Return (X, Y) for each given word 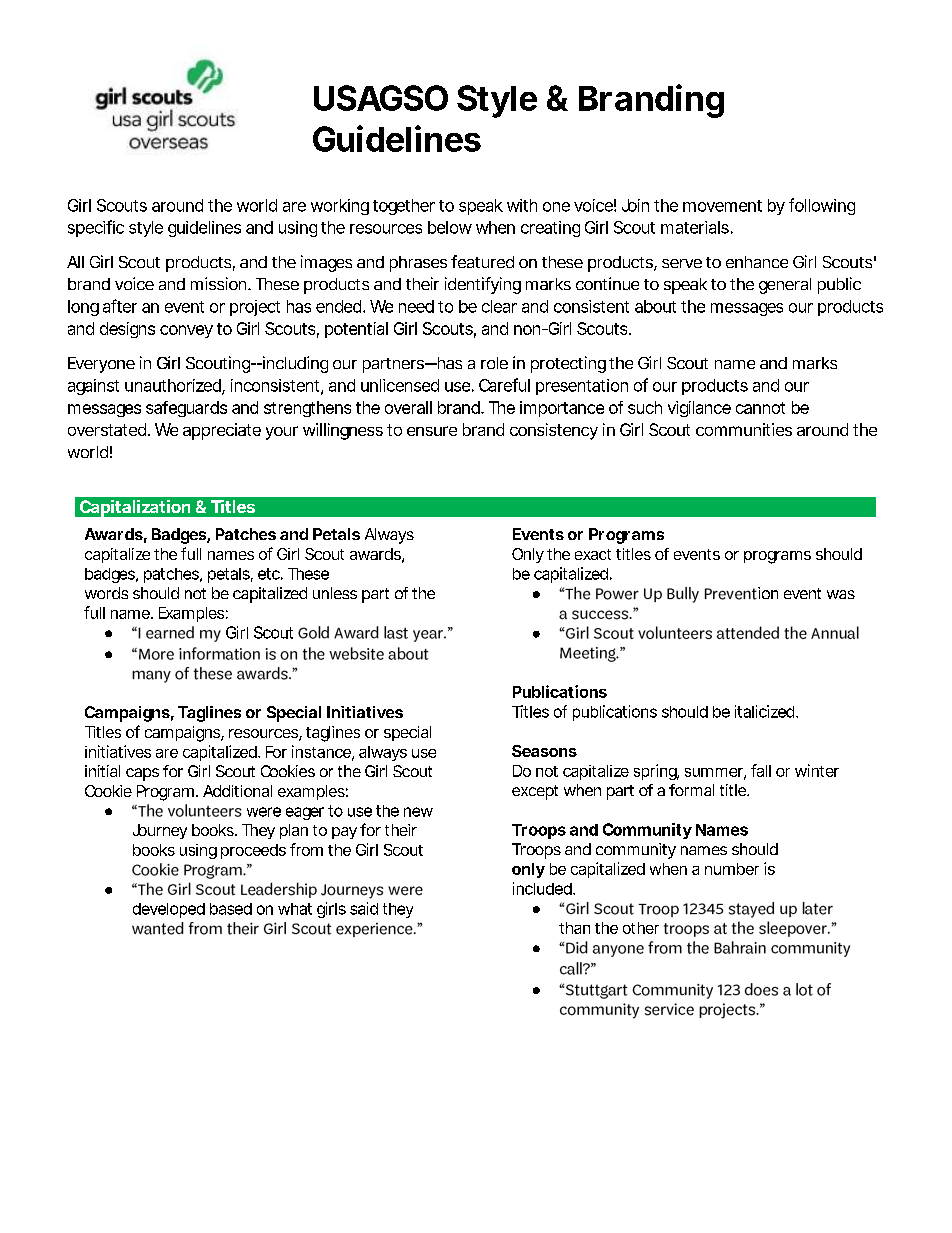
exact (593, 554)
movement (722, 206)
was (841, 594)
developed (169, 910)
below (450, 227)
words (106, 593)
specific (96, 228)
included (542, 888)
